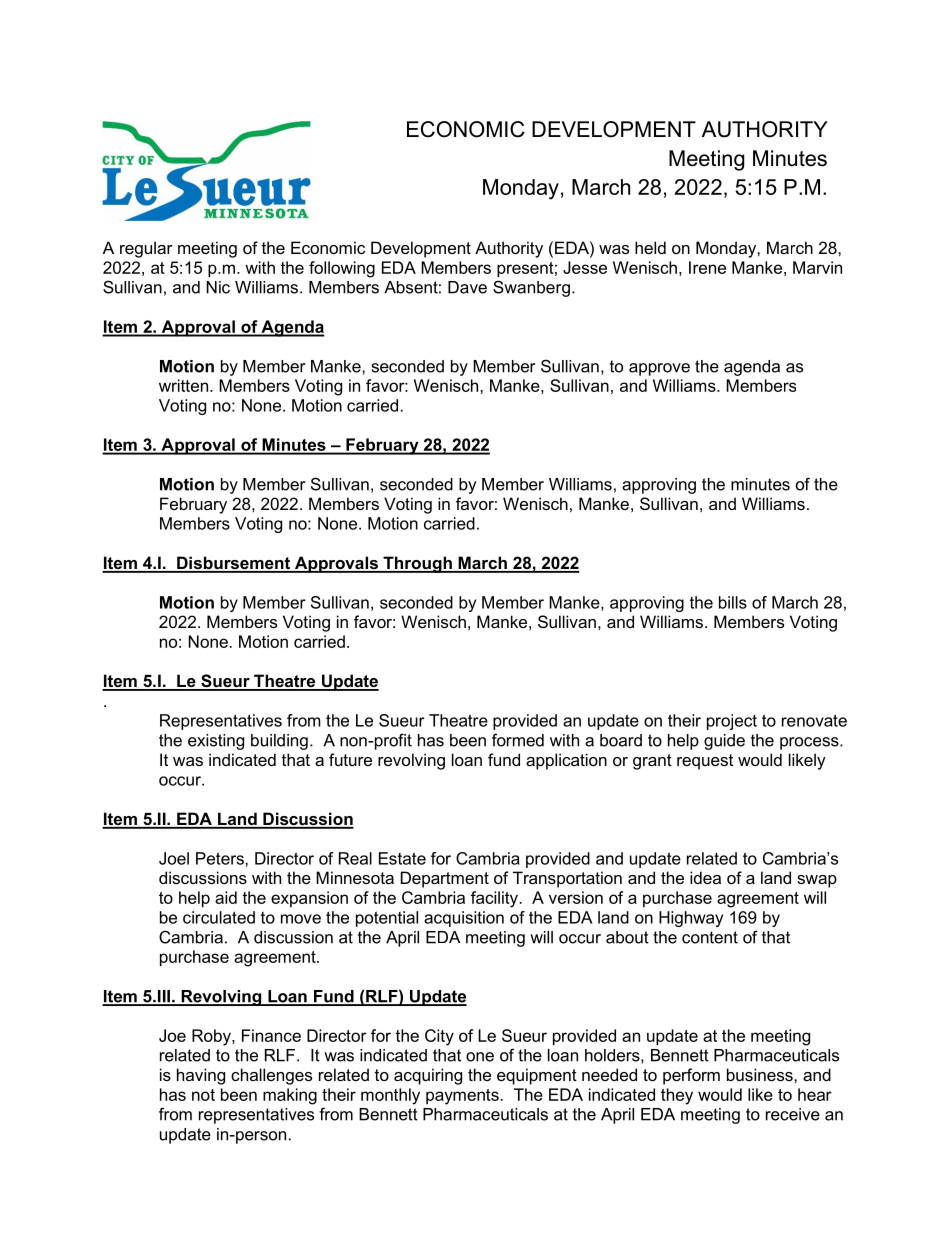  What do you see at coordinates (203, 1095) in the screenshot?
I see `not` at bounding box center [203, 1095].
